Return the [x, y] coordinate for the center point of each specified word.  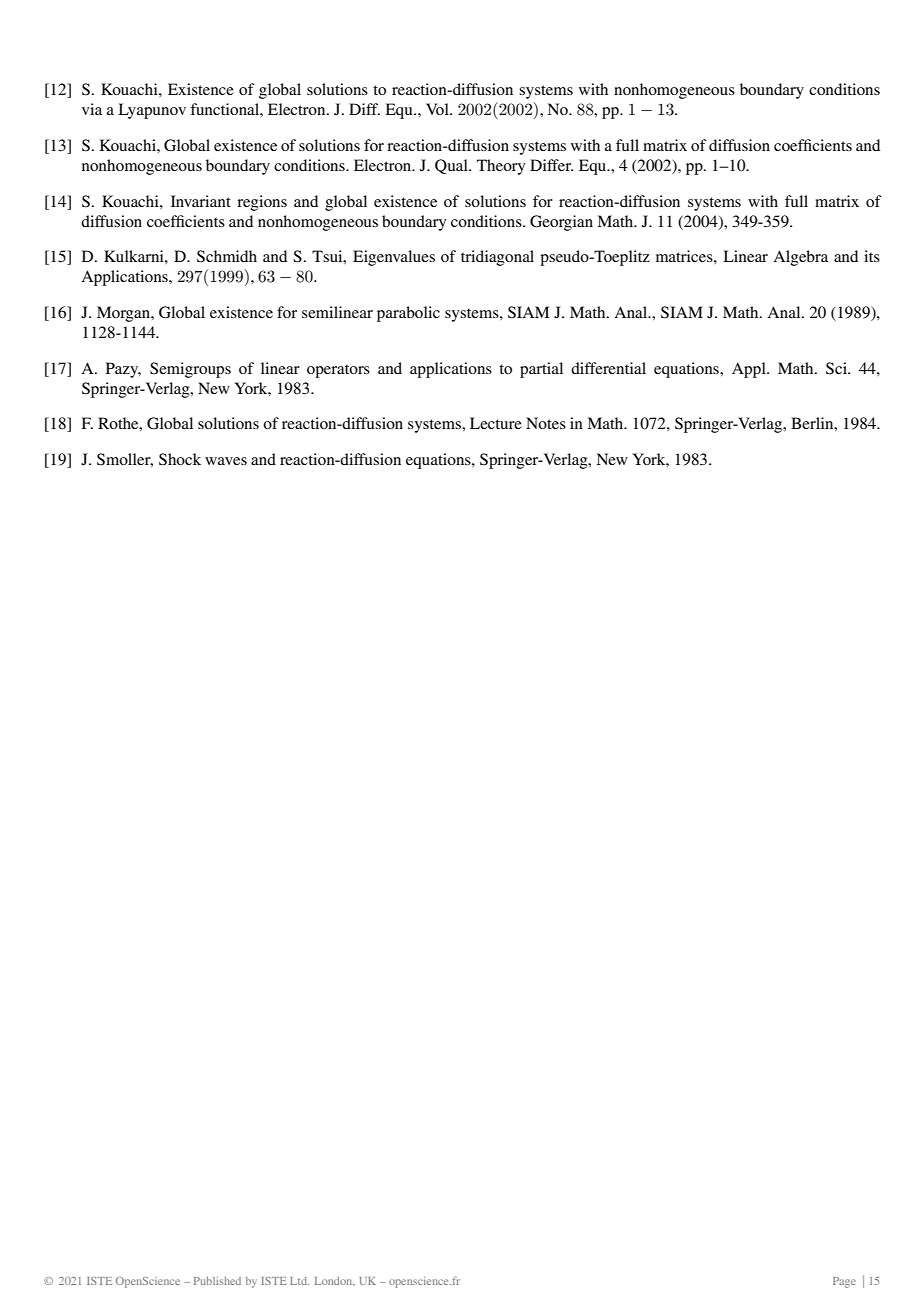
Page [844, 1282]
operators [338, 371]
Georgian [561, 223]
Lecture [496, 423]
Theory [501, 167]
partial [541, 370]
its [872, 256]
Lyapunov [152, 111]
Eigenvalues [394, 258]
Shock [180, 459]
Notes [546, 423]
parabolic [408, 314]
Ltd [299, 1281]
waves [226, 461]
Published [217, 1281]
